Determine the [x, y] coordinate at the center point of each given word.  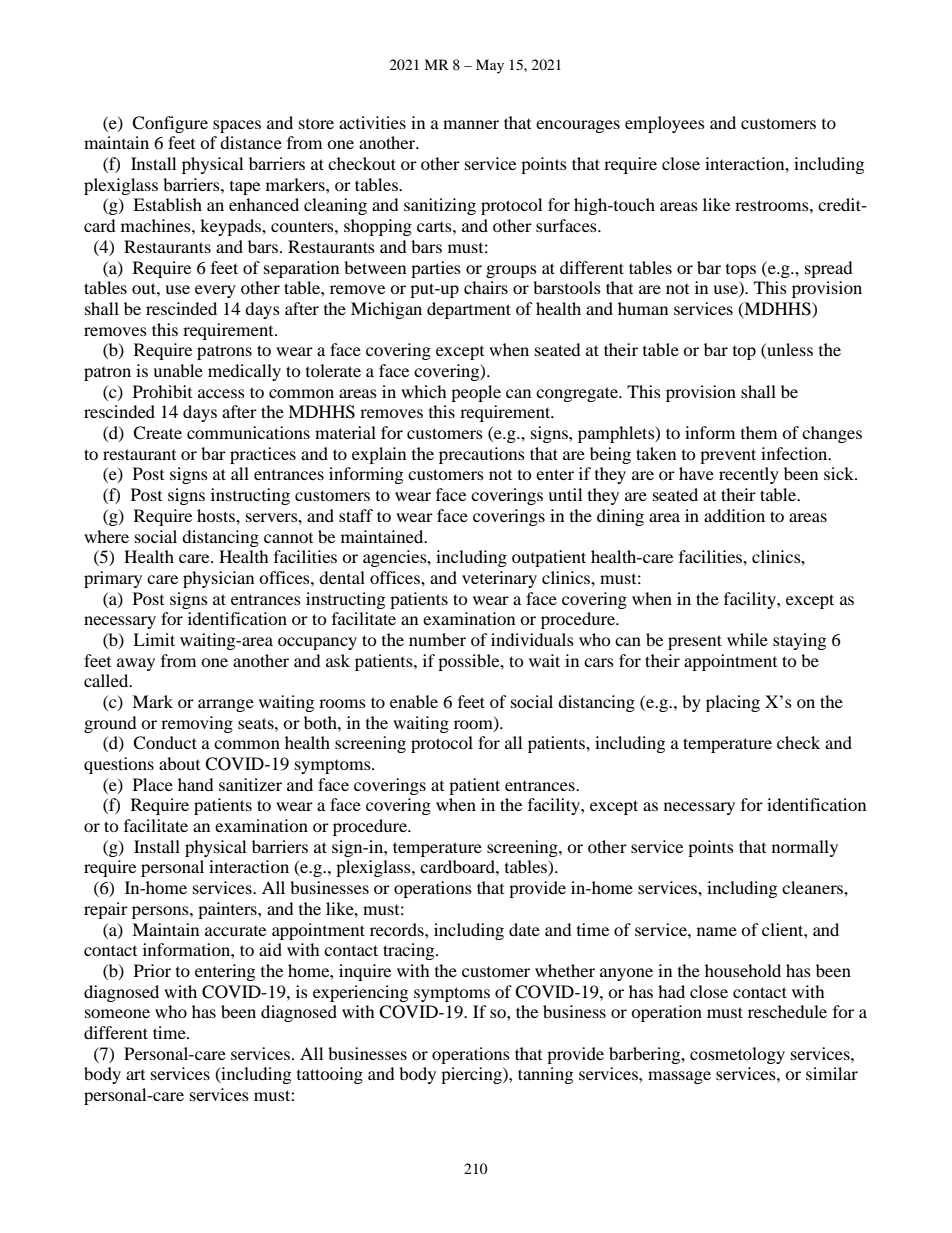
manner [471, 124]
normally [805, 848]
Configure [170, 124]
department [469, 310]
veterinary [499, 579]
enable [414, 701]
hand [196, 784]
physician [218, 579]
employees [665, 124]
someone [117, 1013]
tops [741, 271]
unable [178, 370]
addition [734, 515]
